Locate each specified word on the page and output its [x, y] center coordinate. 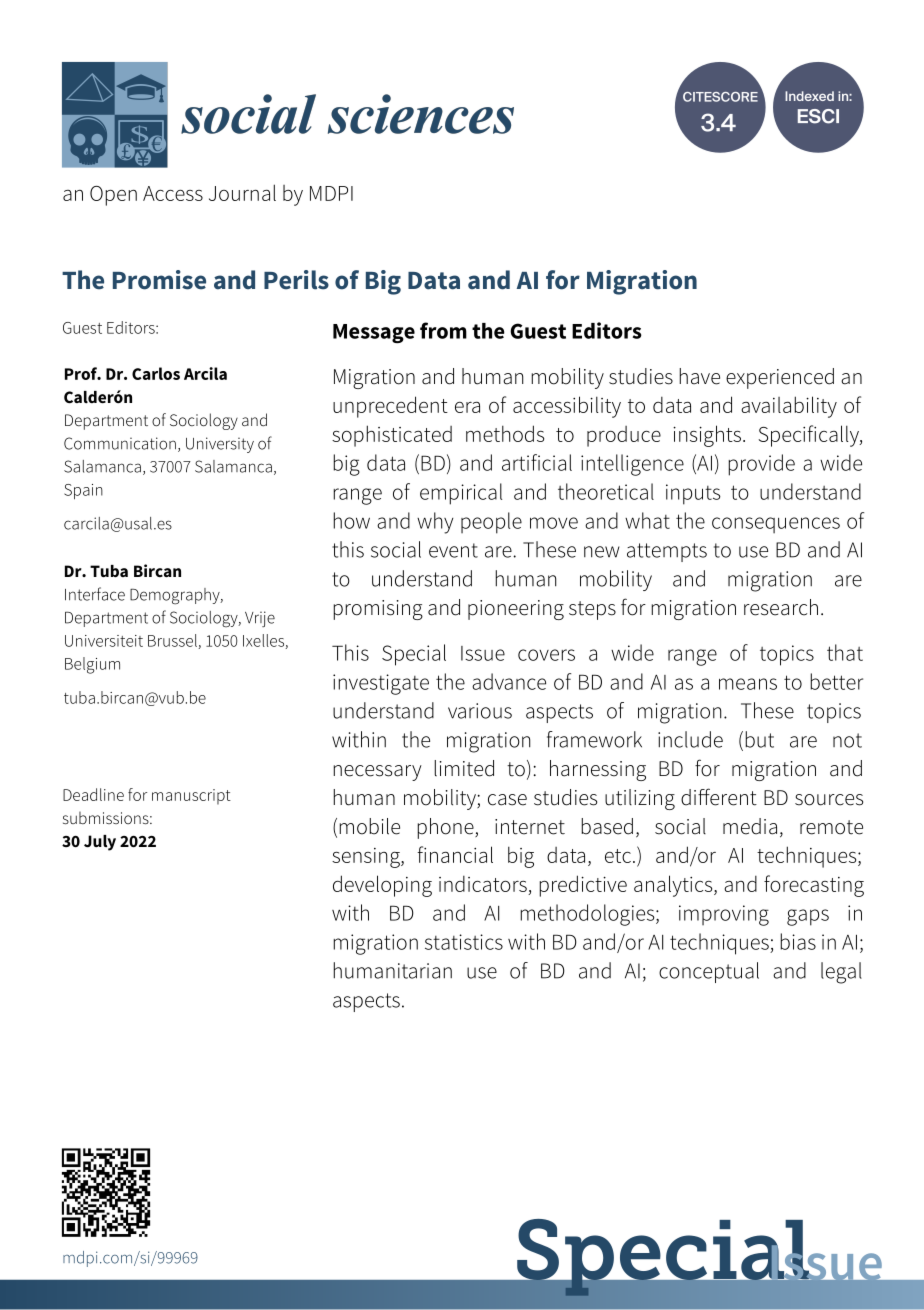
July [100, 843]
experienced [780, 378]
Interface [95, 594]
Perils [296, 280]
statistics [464, 942]
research [781, 607]
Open [113, 196]
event [453, 550]
